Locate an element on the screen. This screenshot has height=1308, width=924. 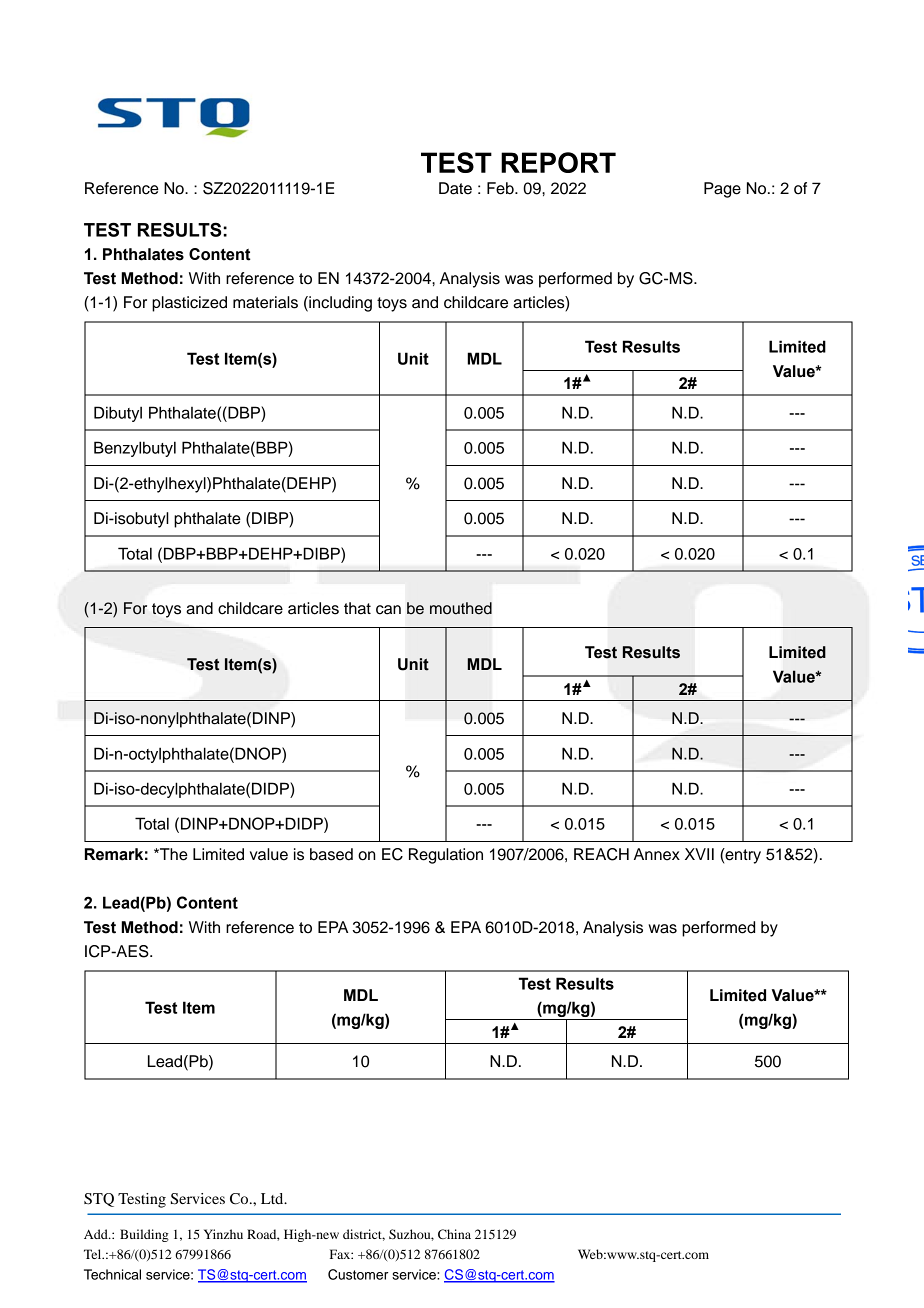
Annex is located at coordinates (657, 854).
